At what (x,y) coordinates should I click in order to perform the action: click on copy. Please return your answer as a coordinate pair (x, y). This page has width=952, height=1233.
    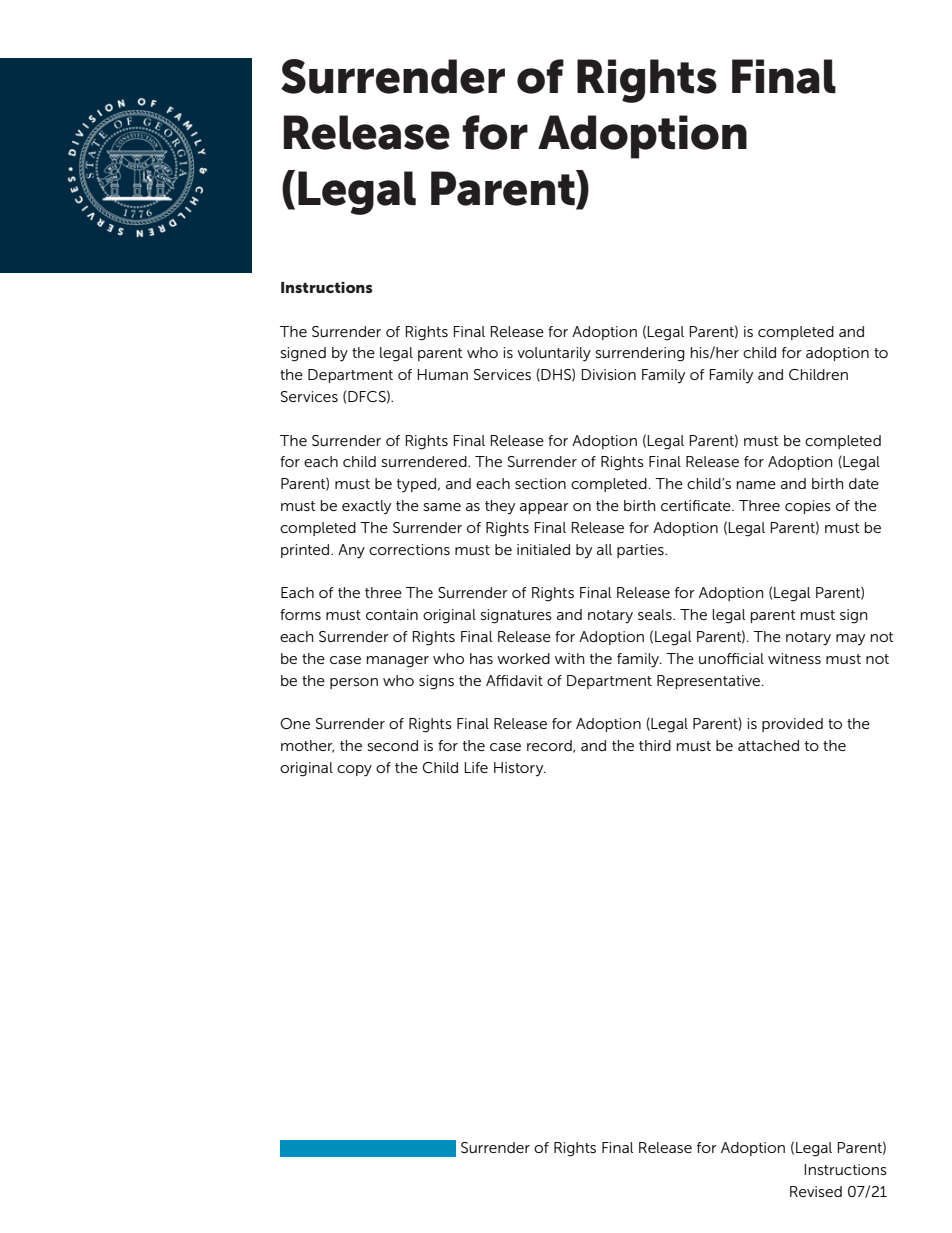
    Looking at the image, I should click on (354, 771).
